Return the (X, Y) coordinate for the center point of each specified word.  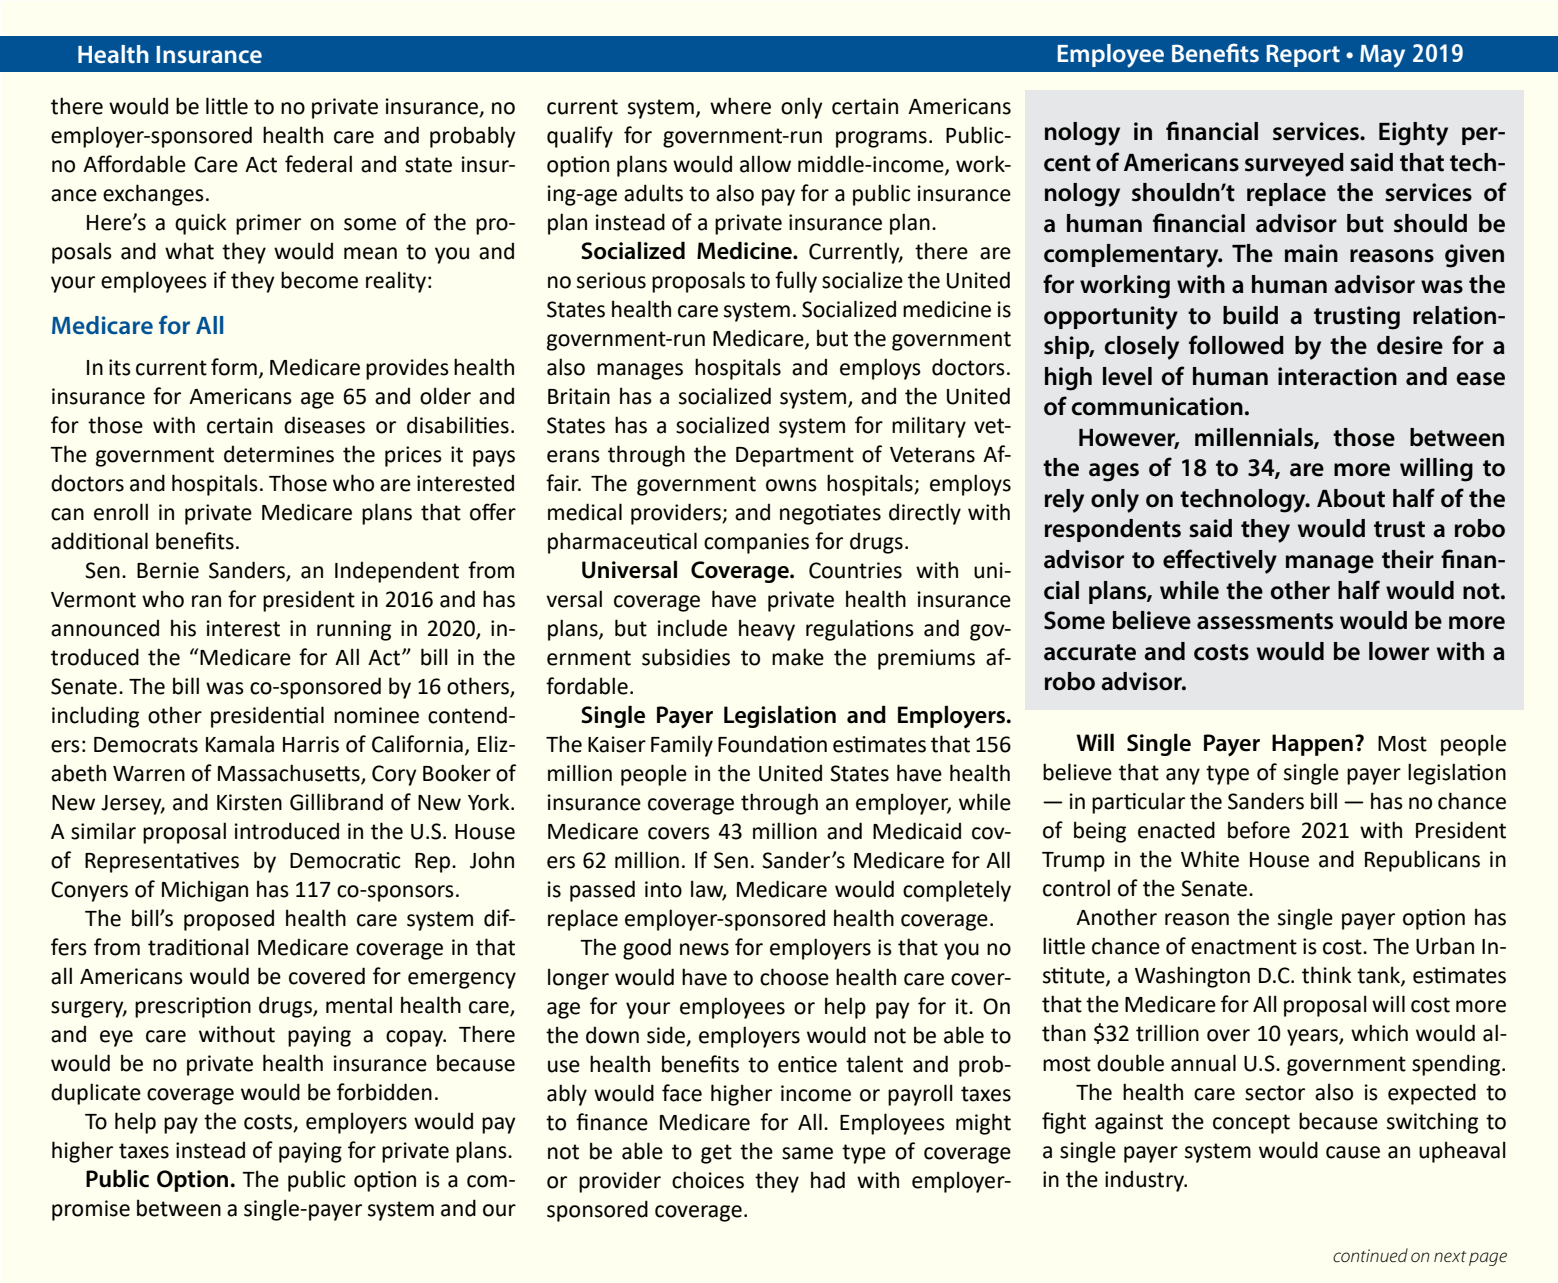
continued (1370, 1255)
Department (795, 457)
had (828, 1180)
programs (881, 139)
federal (318, 164)
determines (279, 454)
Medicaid (917, 831)
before (1259, 830)
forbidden (384, 1092)
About (1351, 498)
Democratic (345, 860)
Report (1303, 55)
